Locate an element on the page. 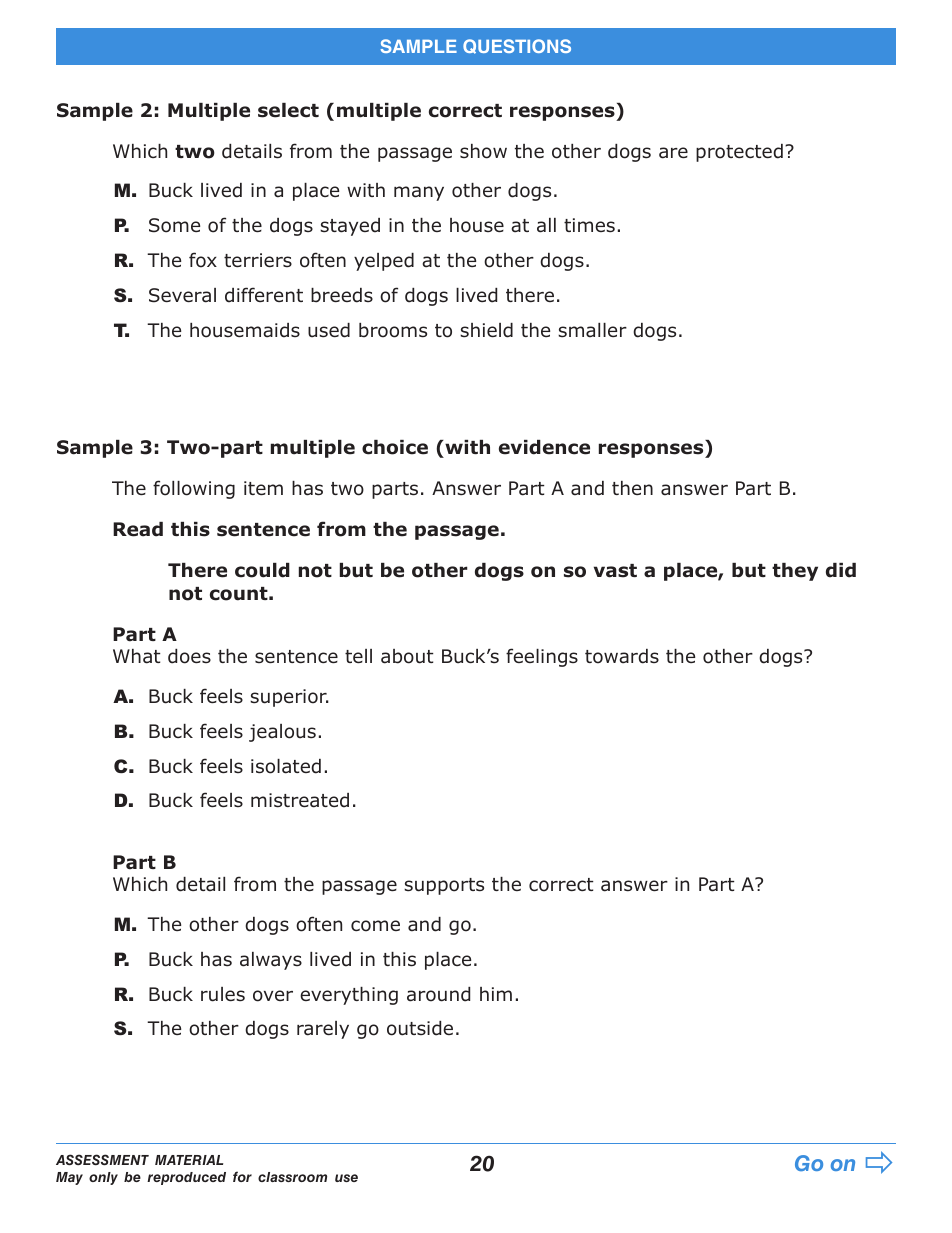 Image resolution: width=952 pixels, height=1233 pixels. outside is located at coordinates (420, 1028).
